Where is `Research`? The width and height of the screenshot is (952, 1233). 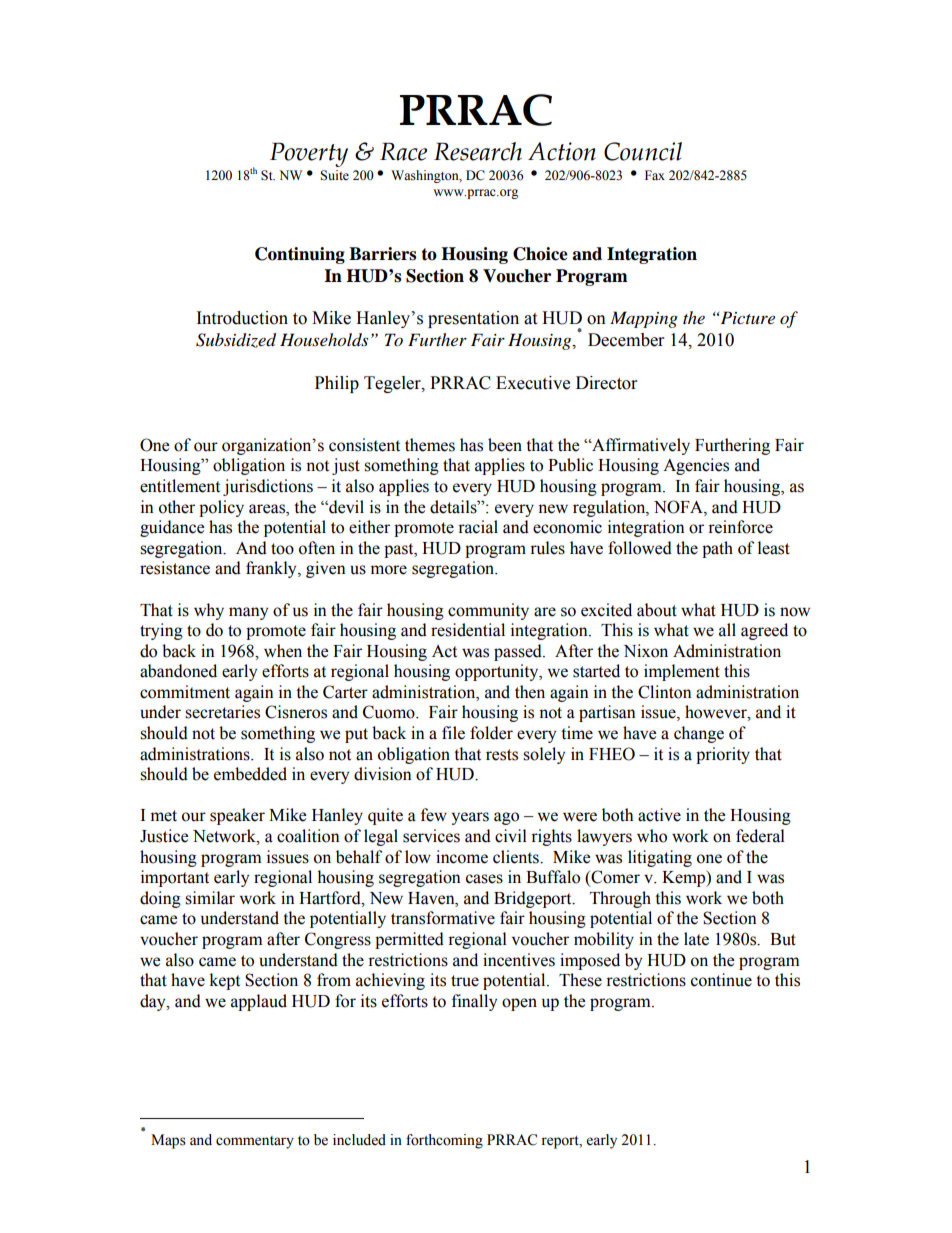 Research is located at coordinates (478, 151).
